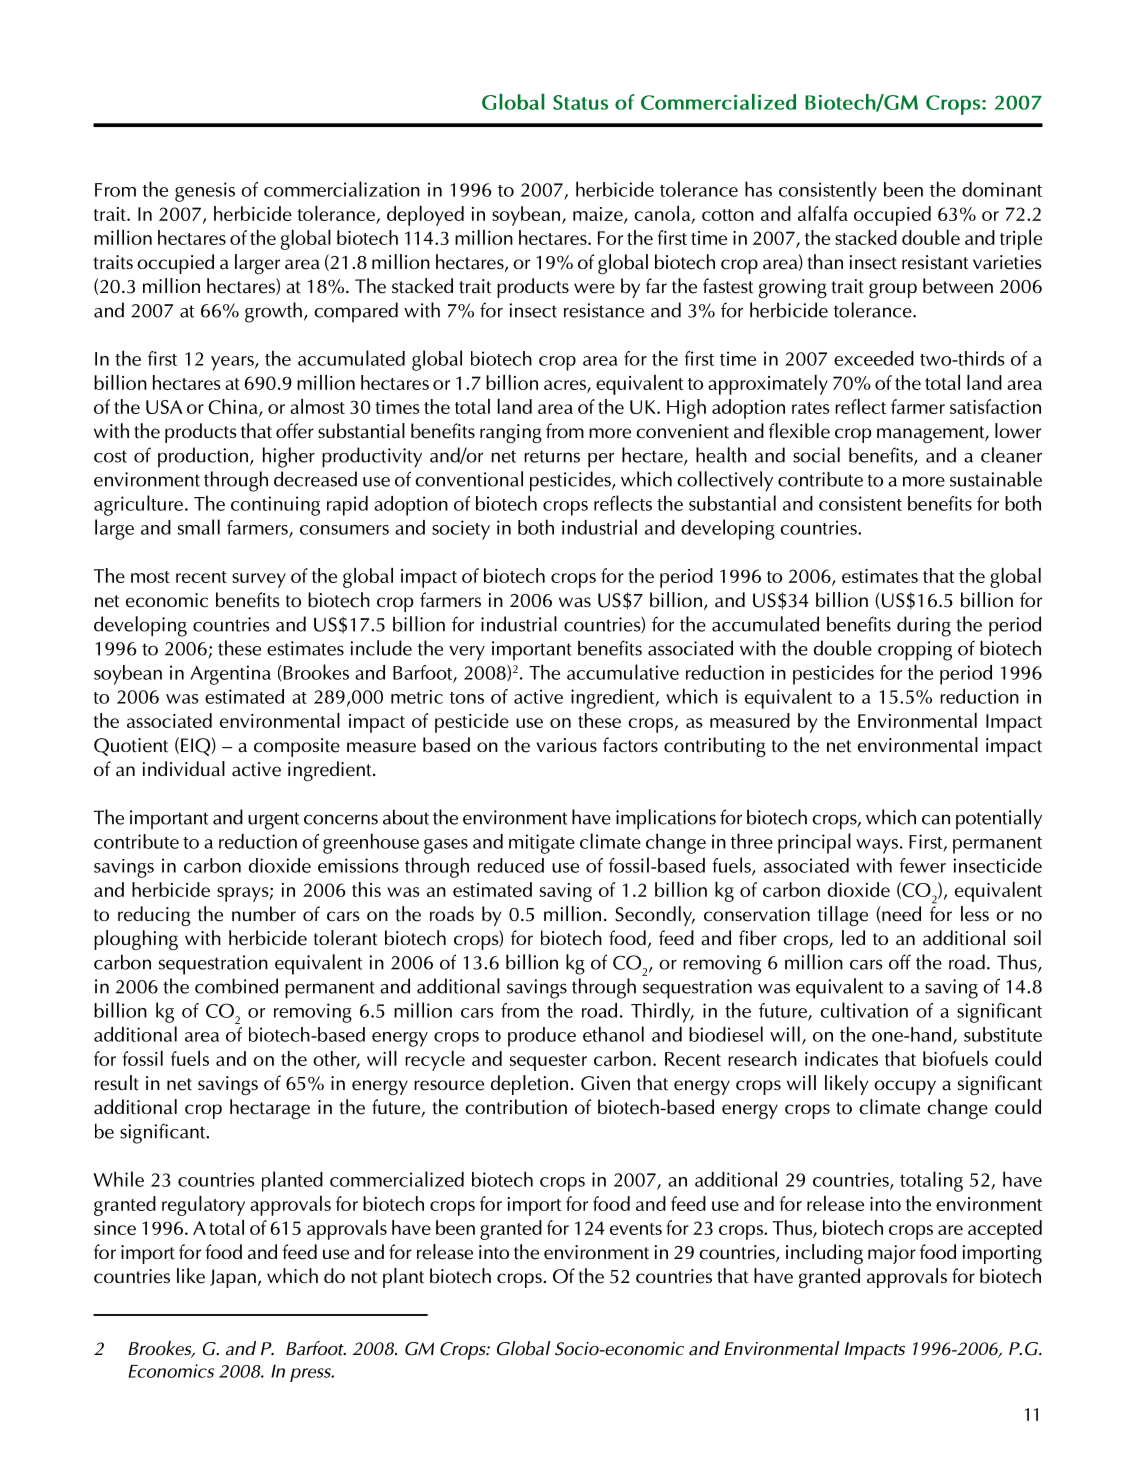 This screenshot has height=1471, width=1136. I want to click on maize, so click(599, 215).
